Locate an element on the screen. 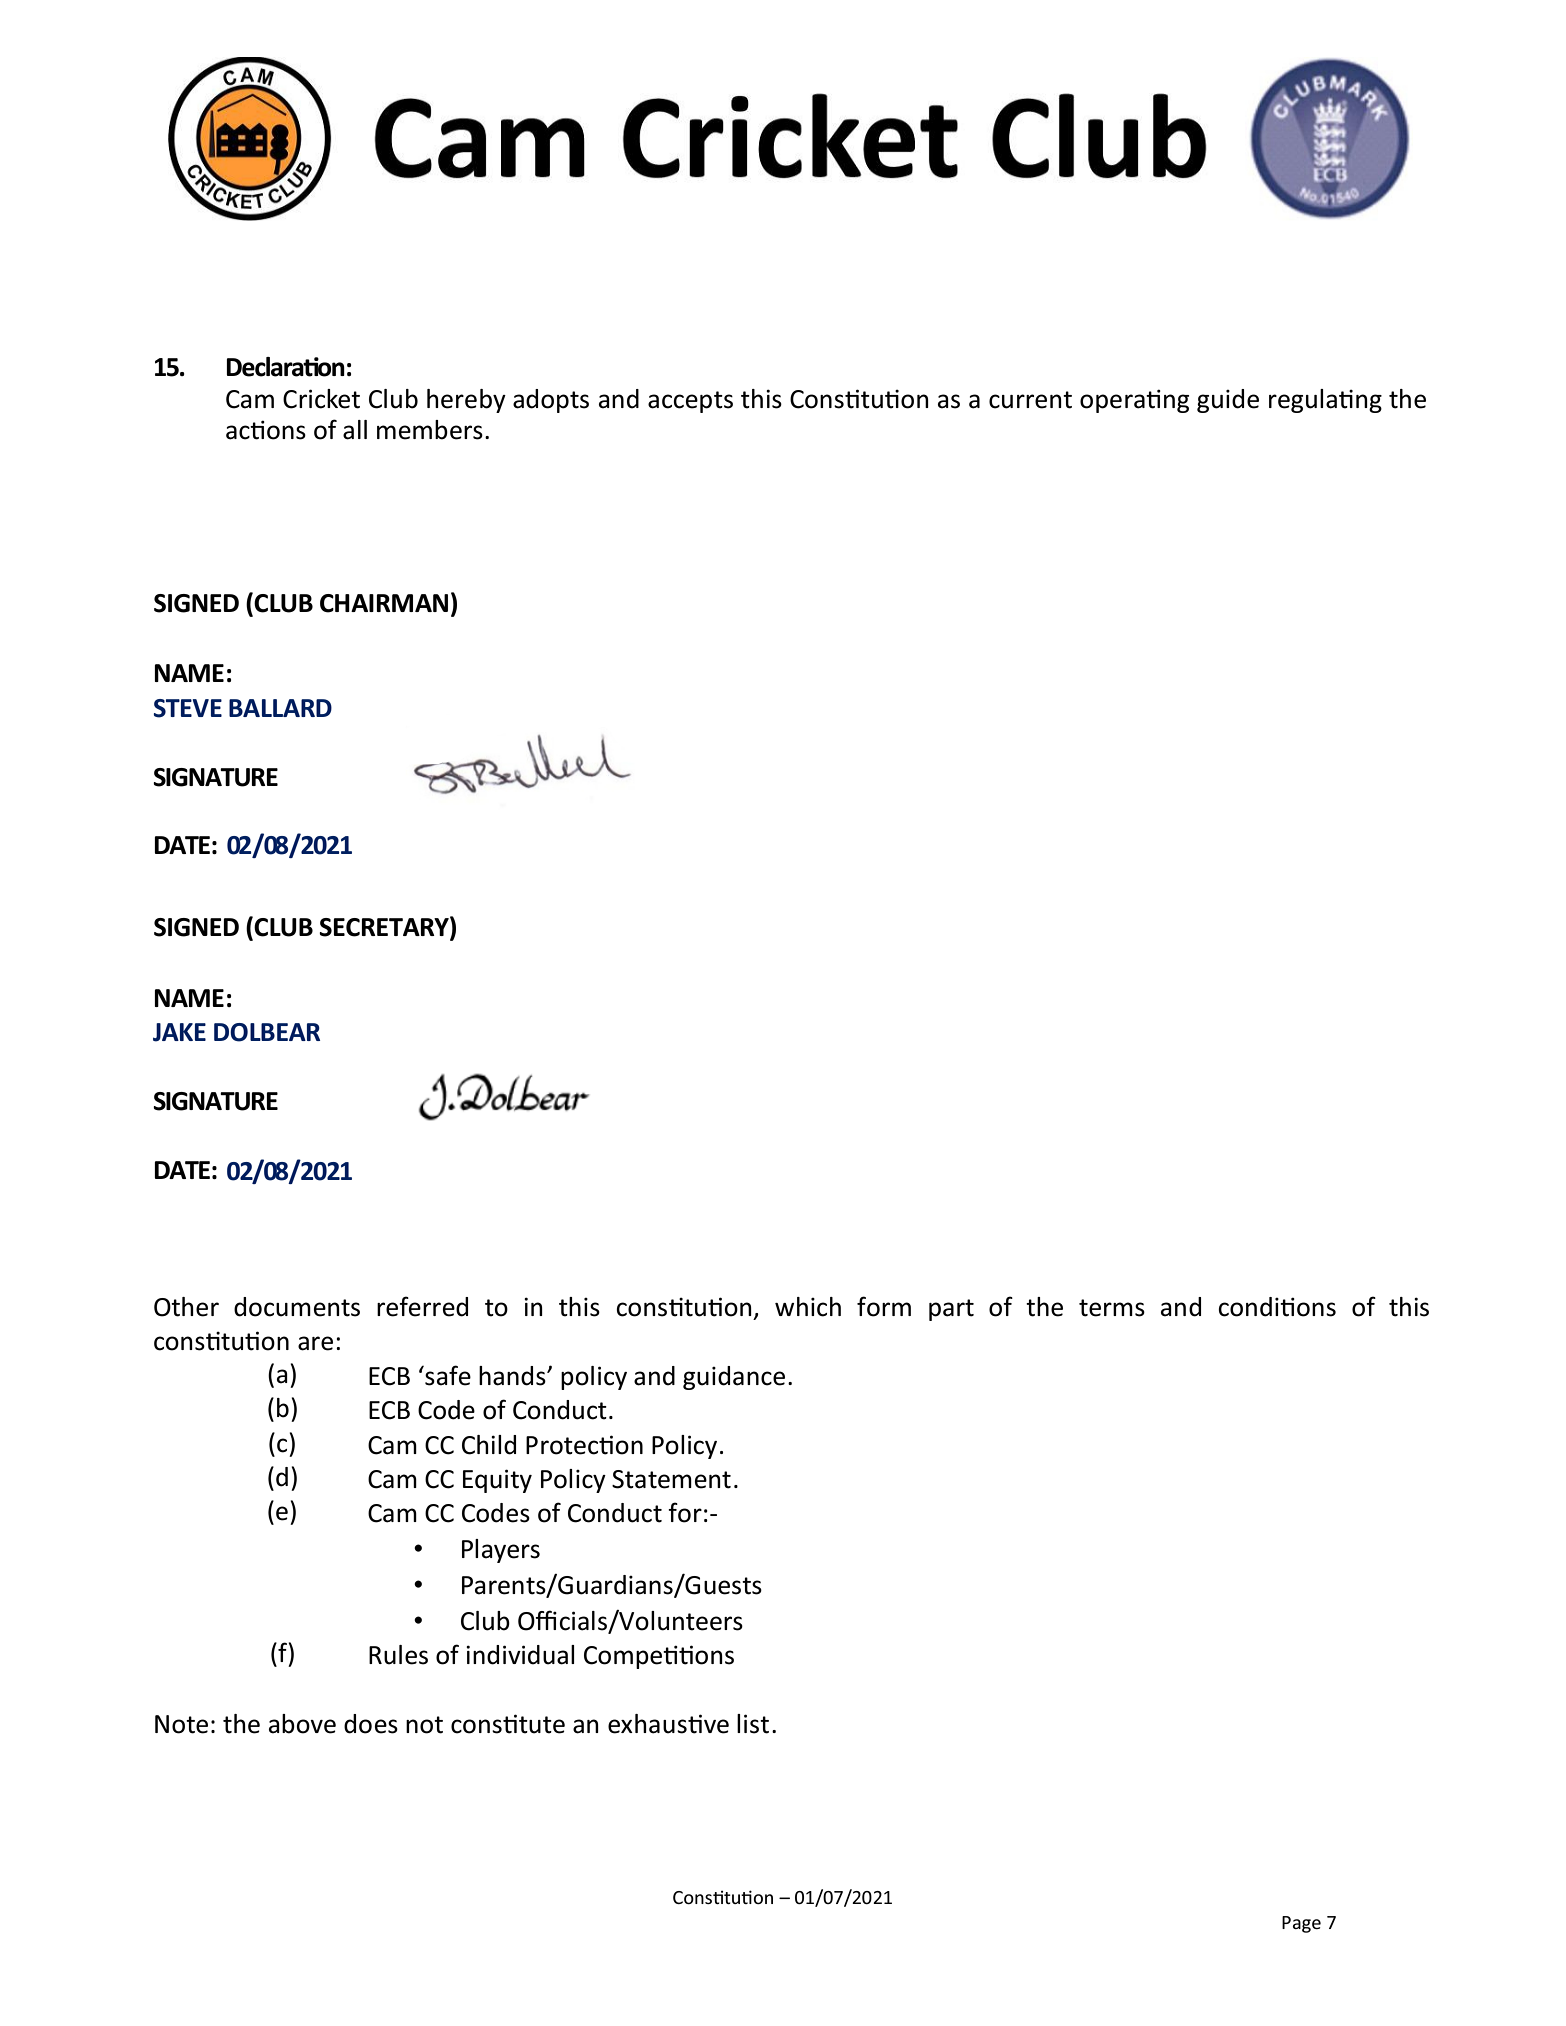 Image resolution: width=1566 pixels, height=2026 pixels. members is located at coordinates (430, 430).
